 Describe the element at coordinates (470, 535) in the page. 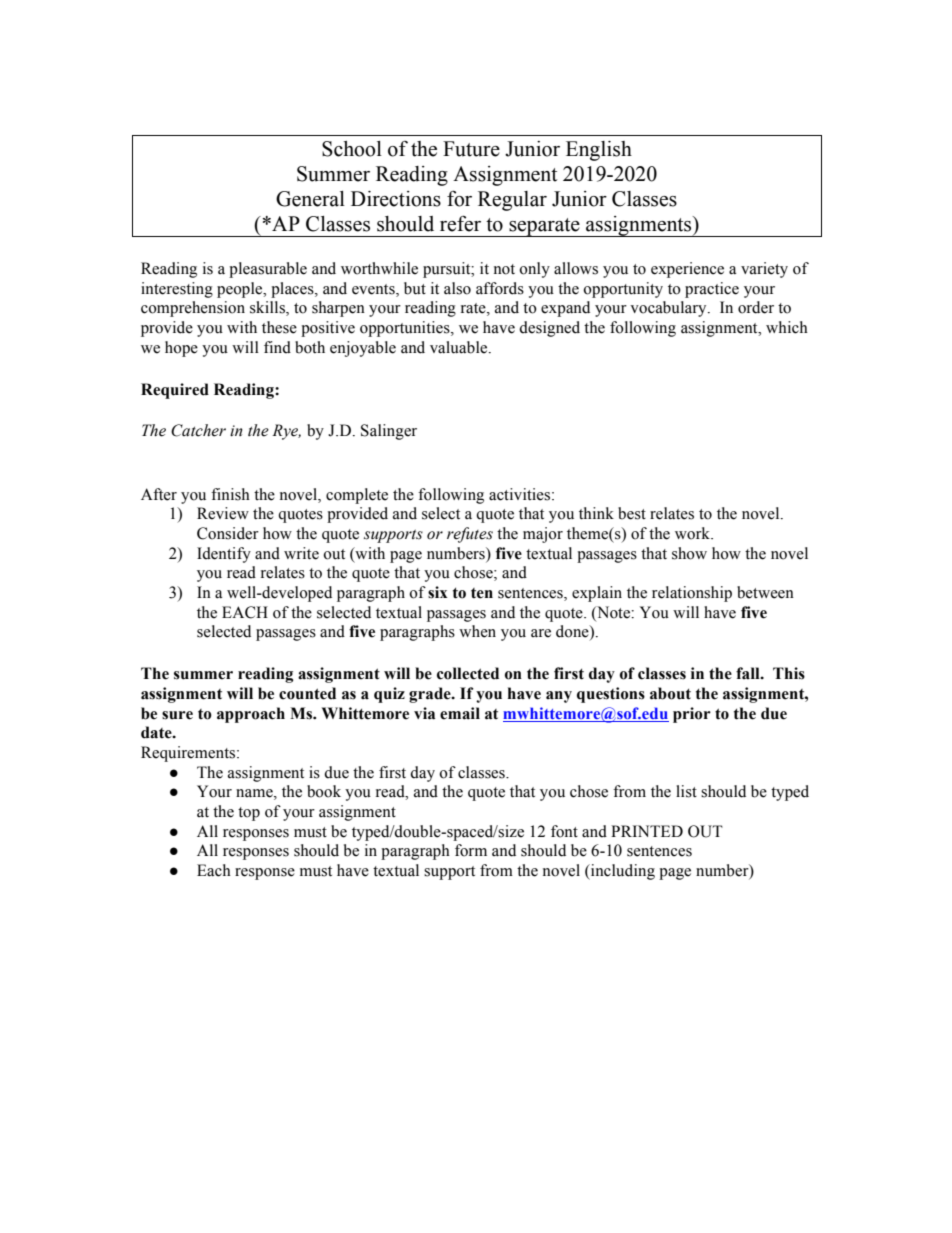

I see `refutes` at that location.
